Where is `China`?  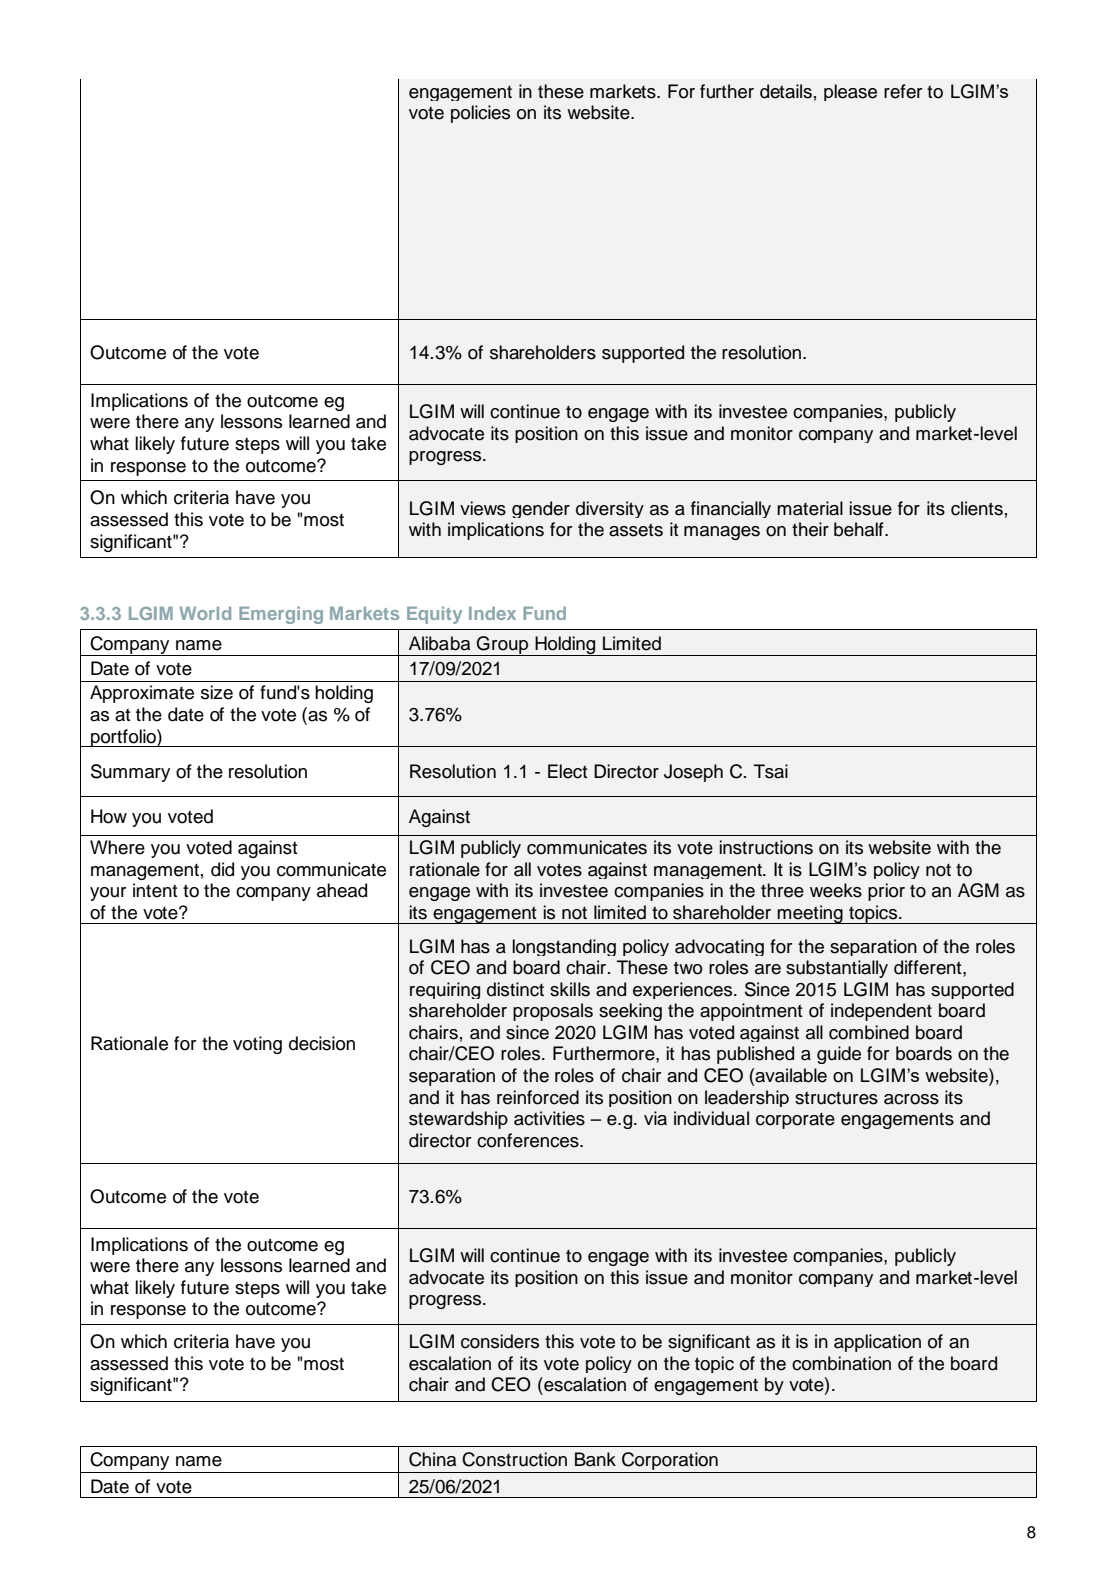 China is located at coordinates (432, 1459).
